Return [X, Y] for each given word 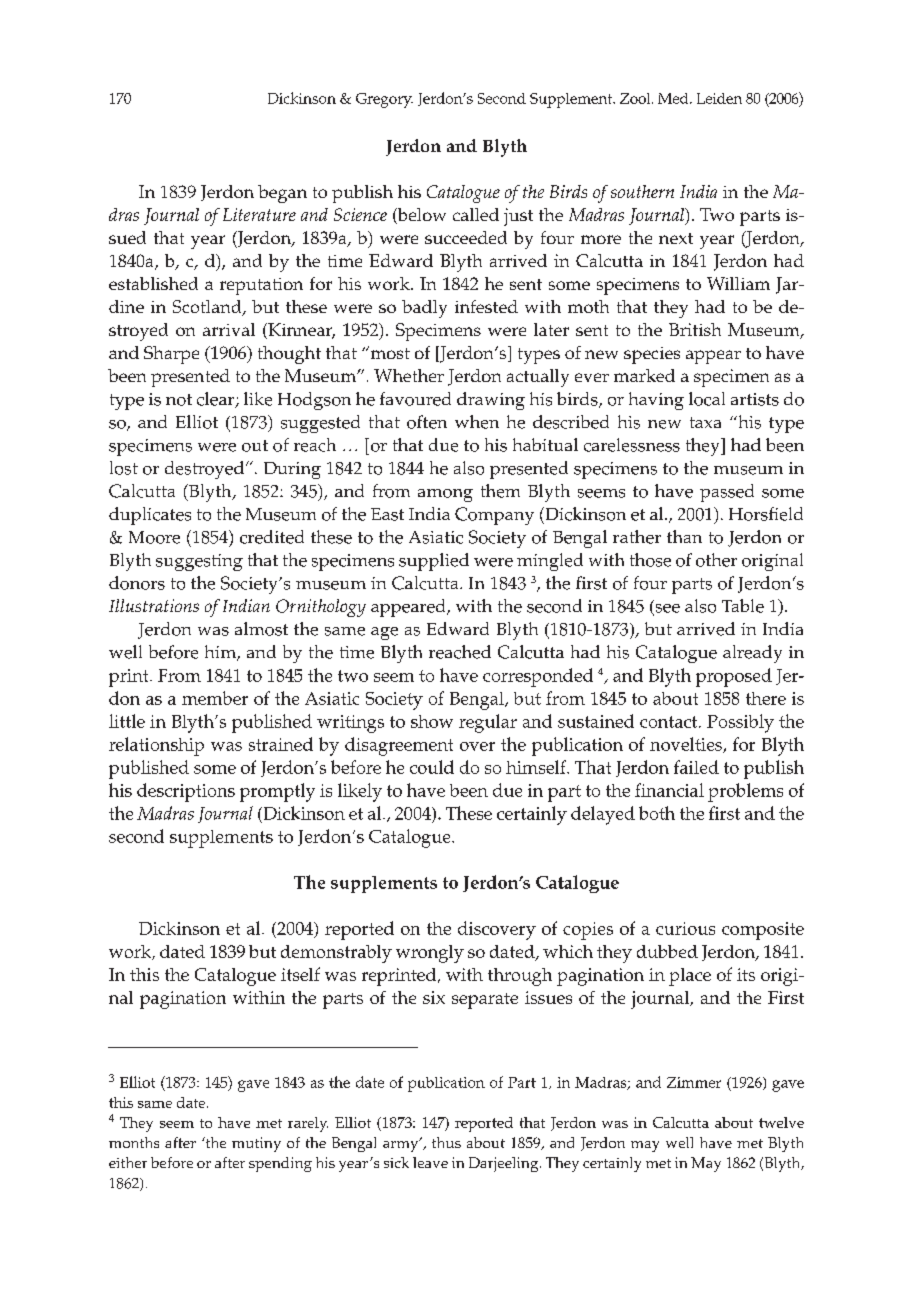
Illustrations [154, 605]
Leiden [719, 98]
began [282, 194]
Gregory [384, 100]
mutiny [256, 1144]
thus [446, 1142]
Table [743, 606]
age [384, 633]
